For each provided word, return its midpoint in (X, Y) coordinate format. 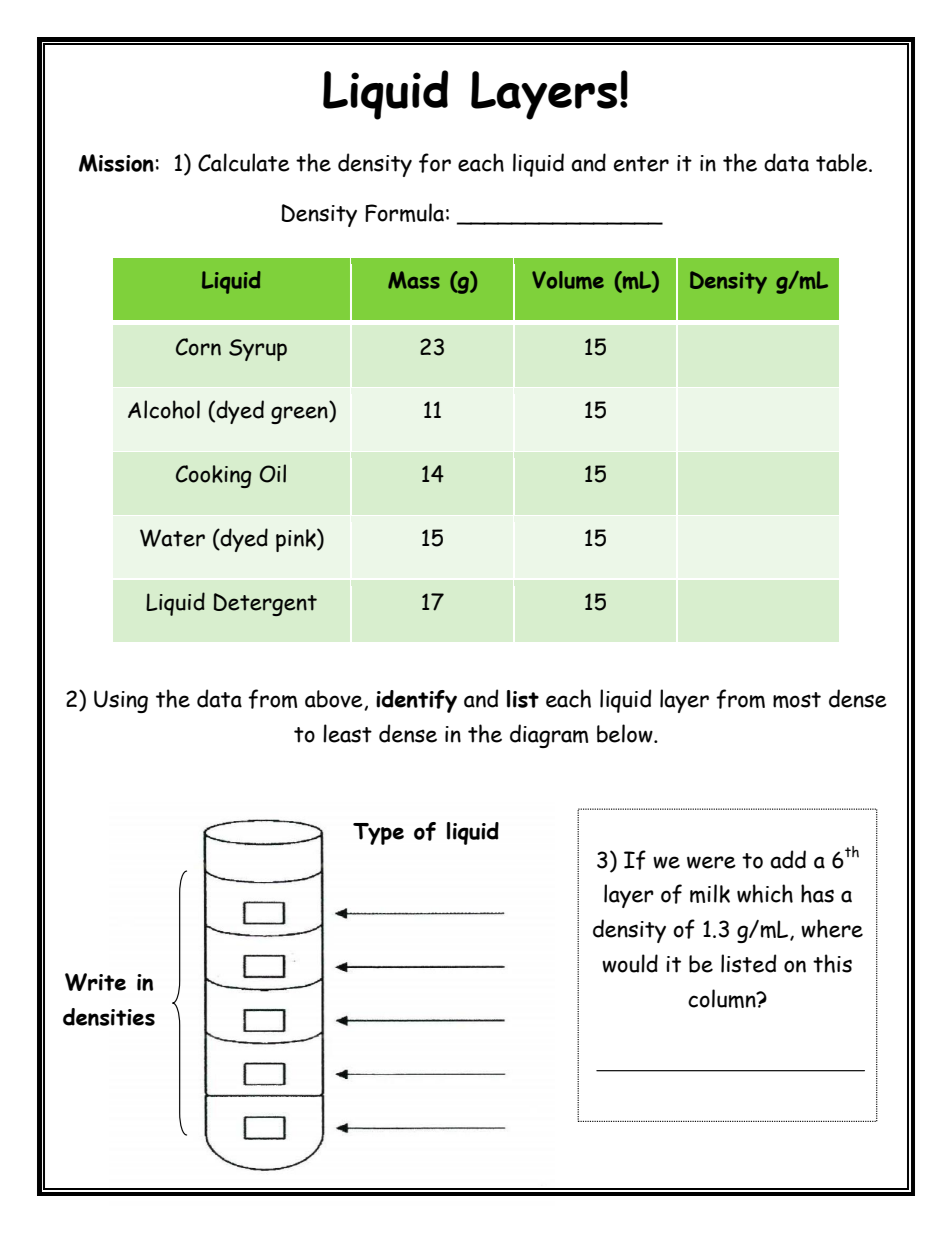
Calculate (244, 162)
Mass (414, 280)
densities (109, 1017)
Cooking (213, 476)
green (300, 415)
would (630, 963)
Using (121, 701)
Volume (568, 280)
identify (416, 701)
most (797, 700)
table (843, 162)
